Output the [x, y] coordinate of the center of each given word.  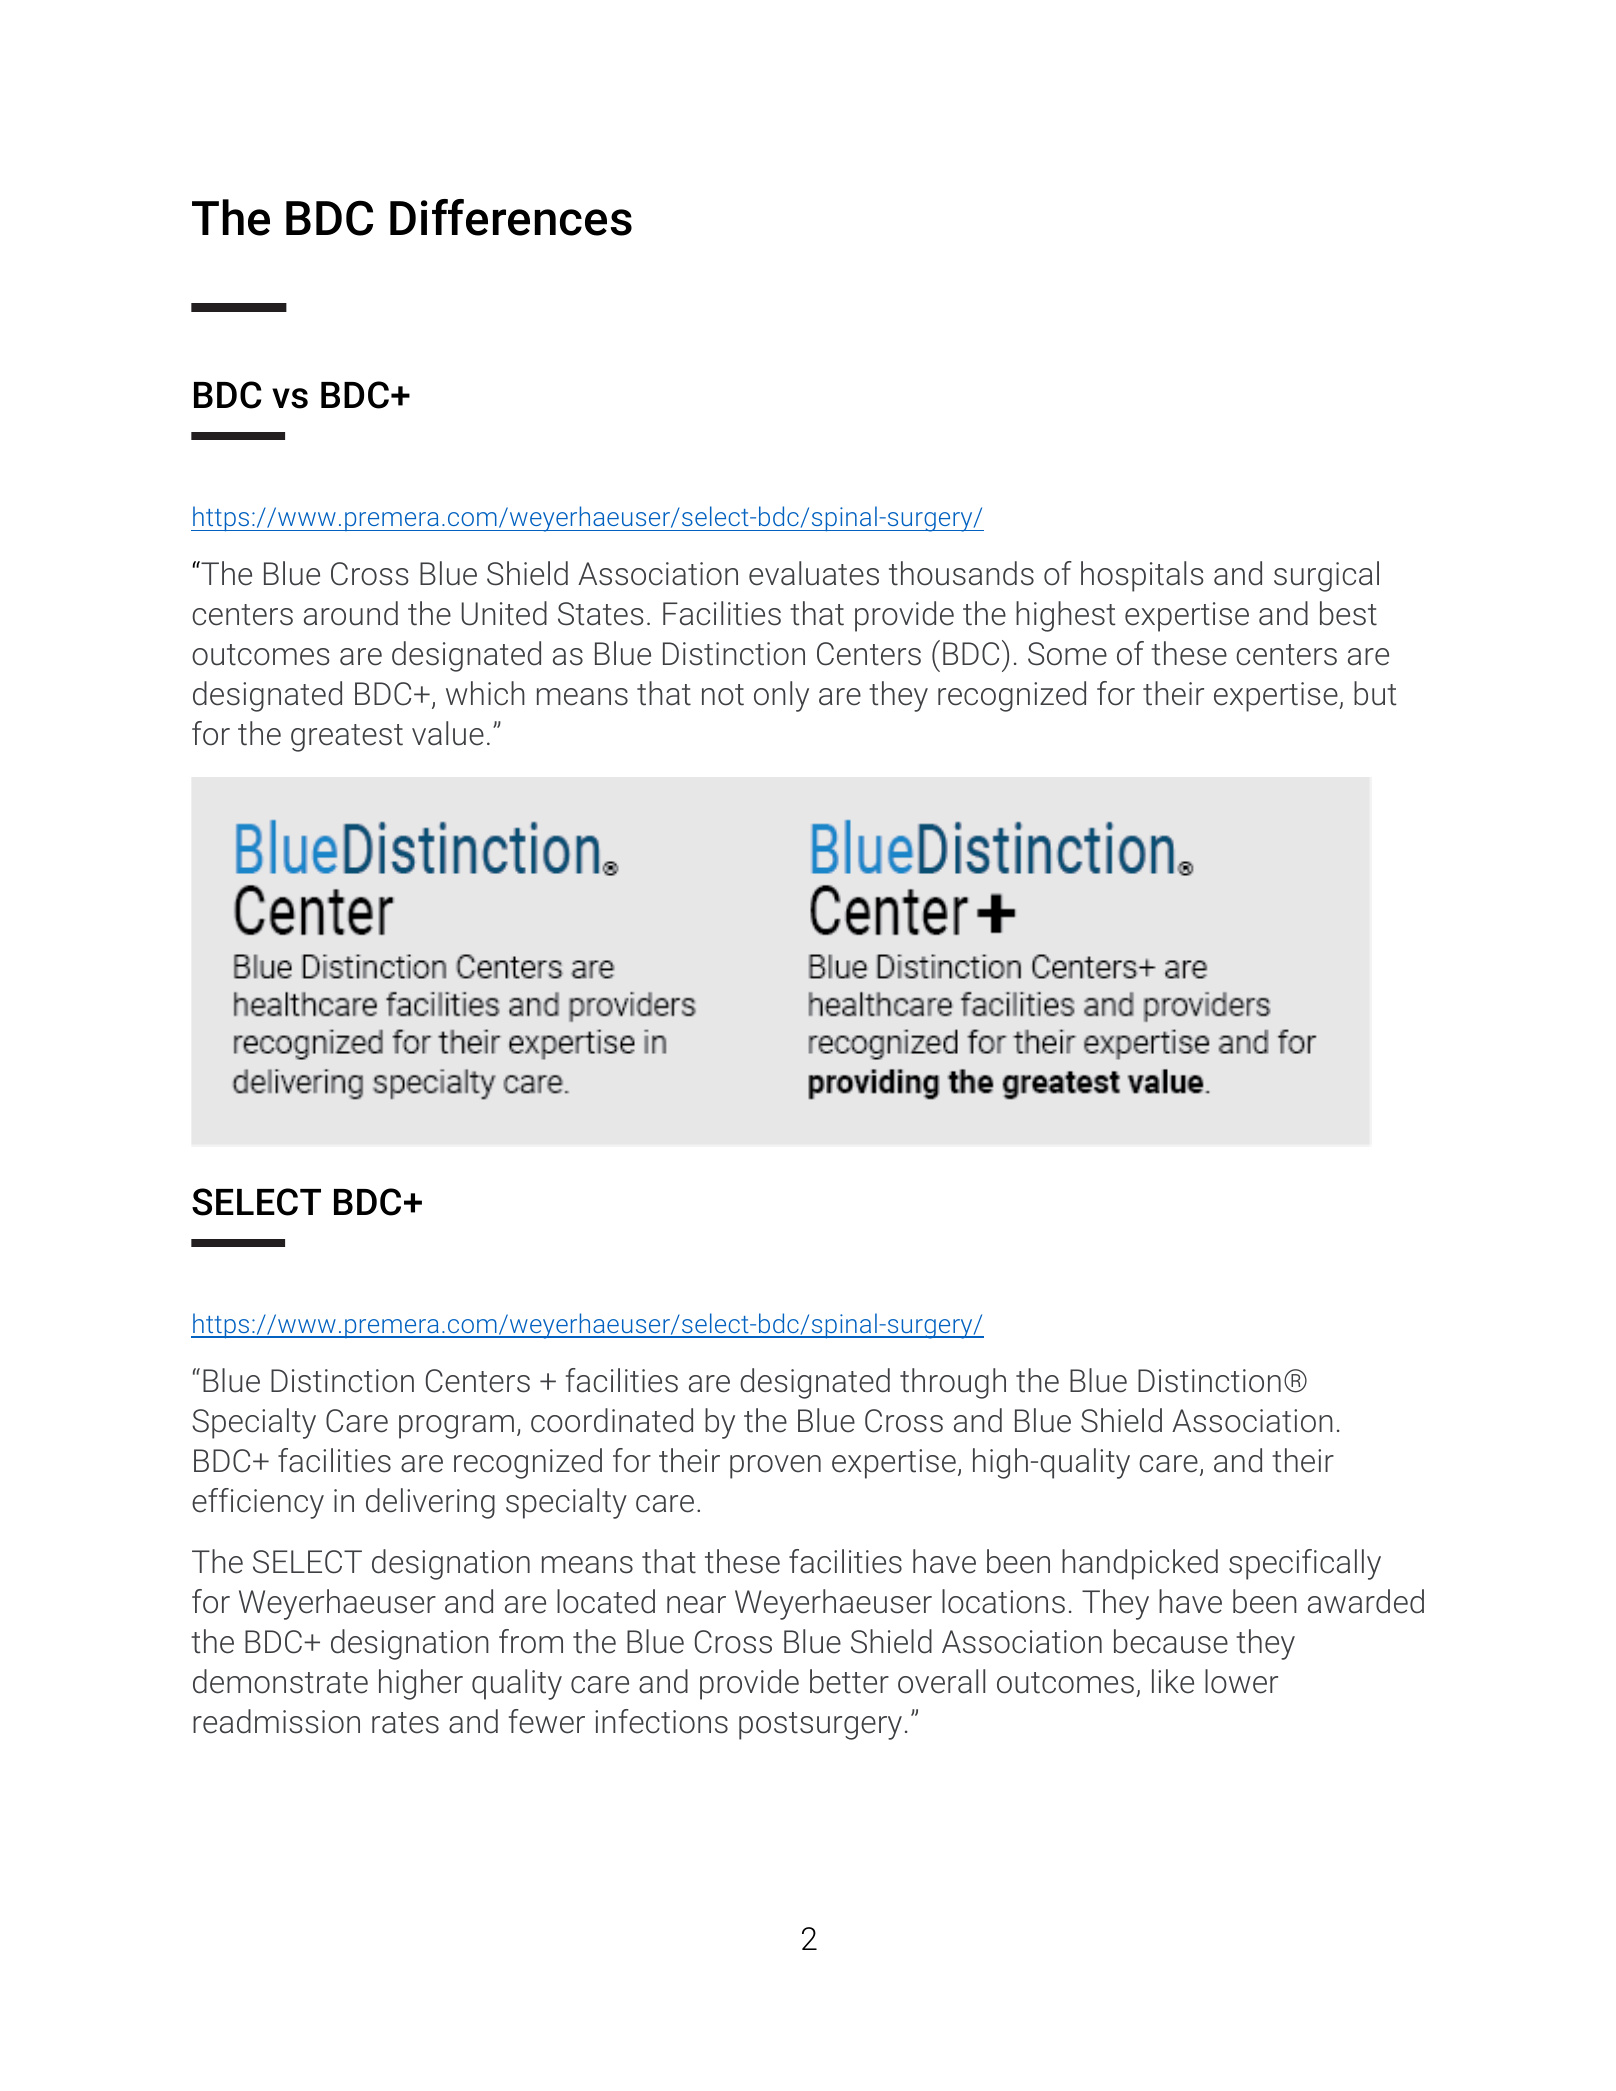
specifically [1305, 1564]
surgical [1326, 576]
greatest [347, 738]
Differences [511, 217]
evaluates [814, 573]
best [1348, 613]
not [723, 695]
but [1375, 693]
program [456, 1427]
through [953, 1383]
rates [405, 1723]
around [351, 613]
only [781, 696]
